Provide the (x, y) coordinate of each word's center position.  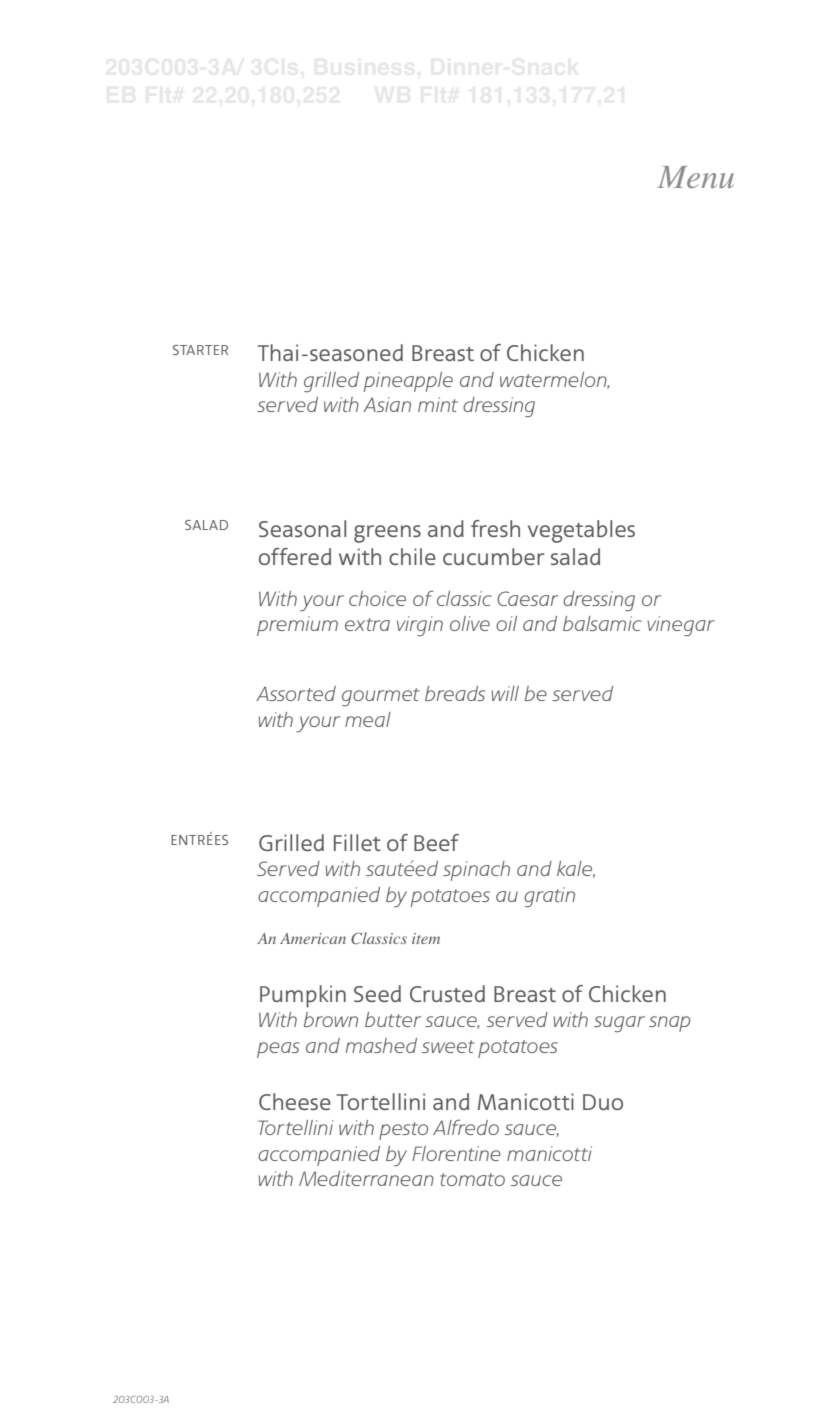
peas (278, 1050)
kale (576, 869)
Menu (695, 177)
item (426, 938)
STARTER (200, 350)
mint (438, 404)
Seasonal (302, 528)
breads (455, 693)
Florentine (456, 1153)
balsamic (602, 623)
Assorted (296, 693)
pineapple (408, 382)
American (313, 938)
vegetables (581, 531)
